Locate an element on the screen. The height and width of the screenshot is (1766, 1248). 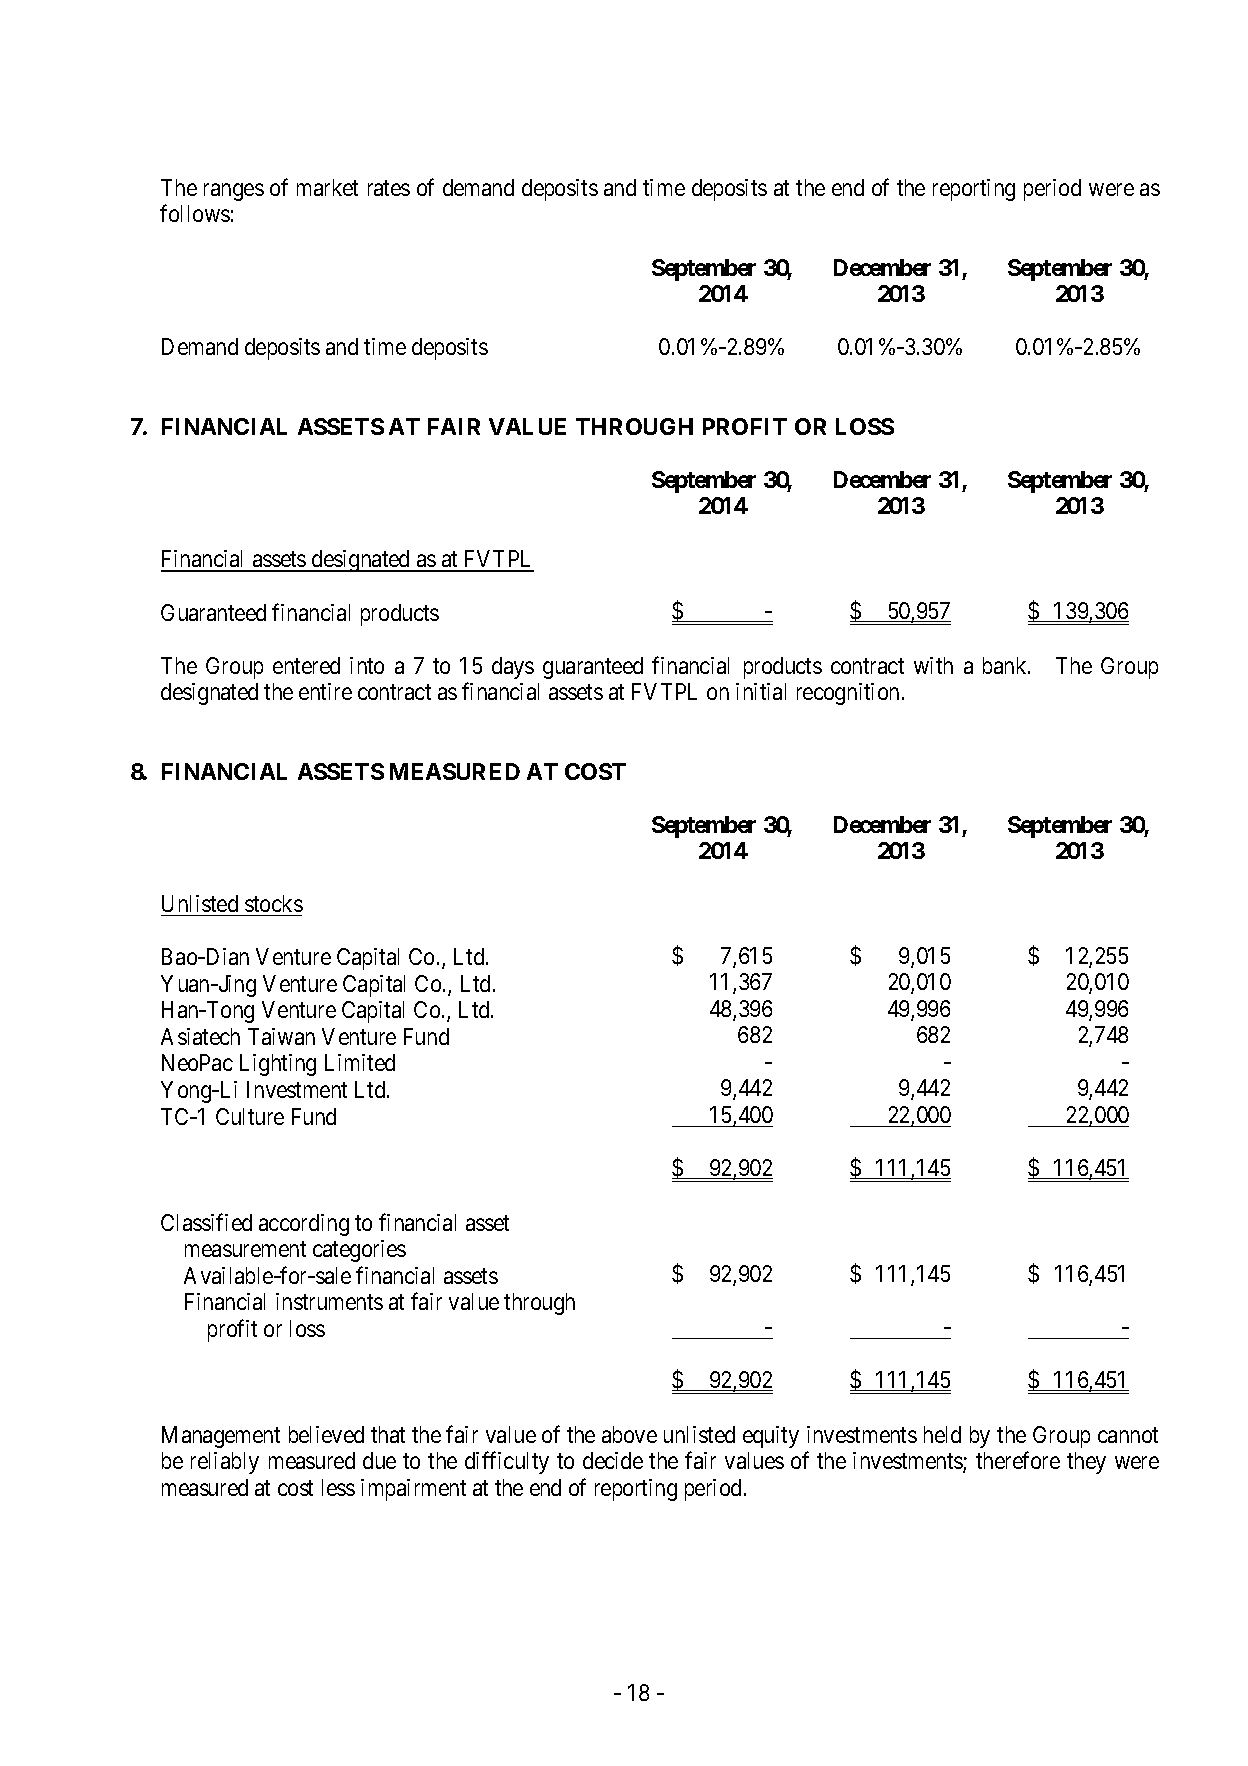
believed is located at coordinates (326, 1434).
